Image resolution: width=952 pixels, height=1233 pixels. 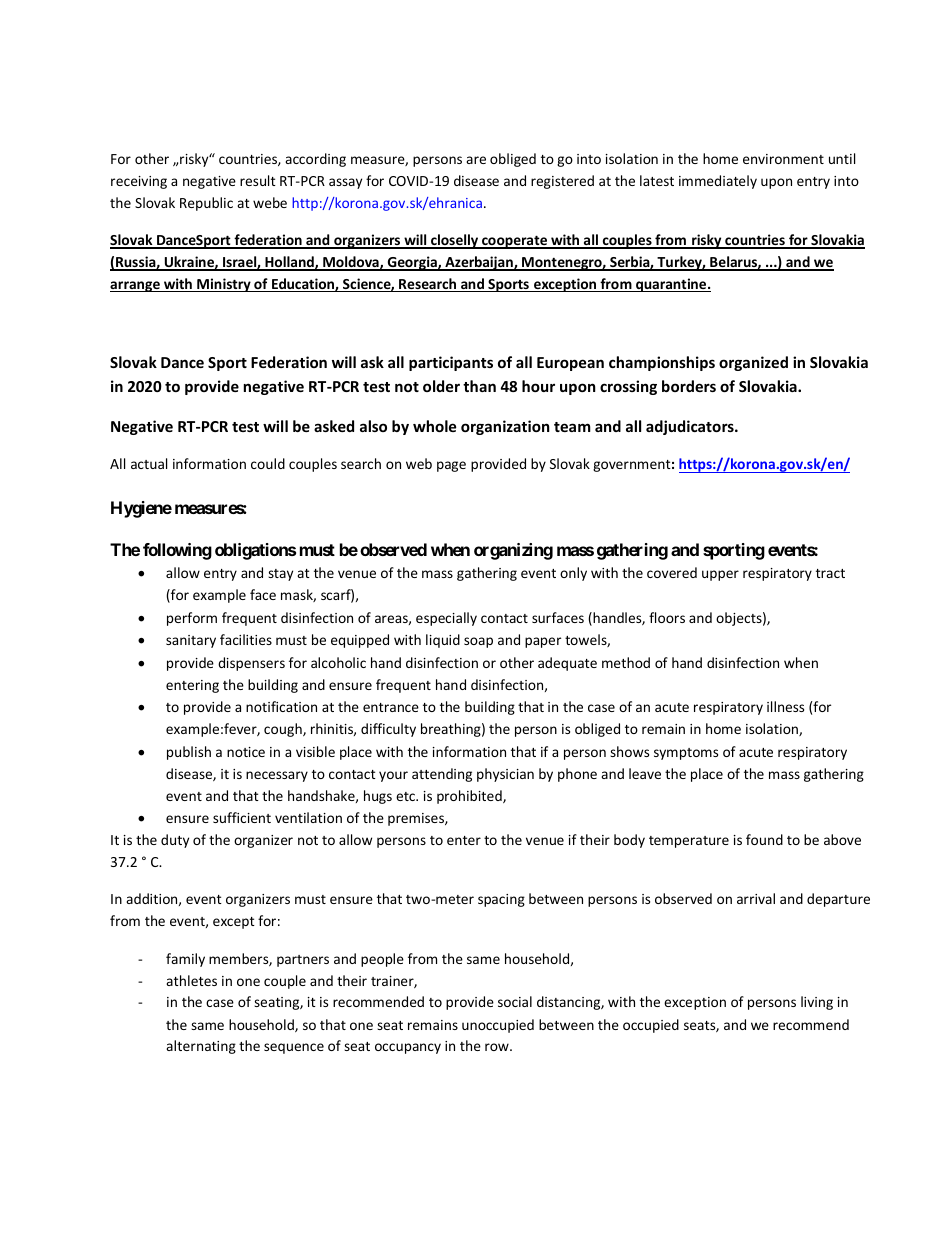 What do you see at coordinates (515, 1001) in the screenshot?
I see `social` at bounding box center [515, 1001].
